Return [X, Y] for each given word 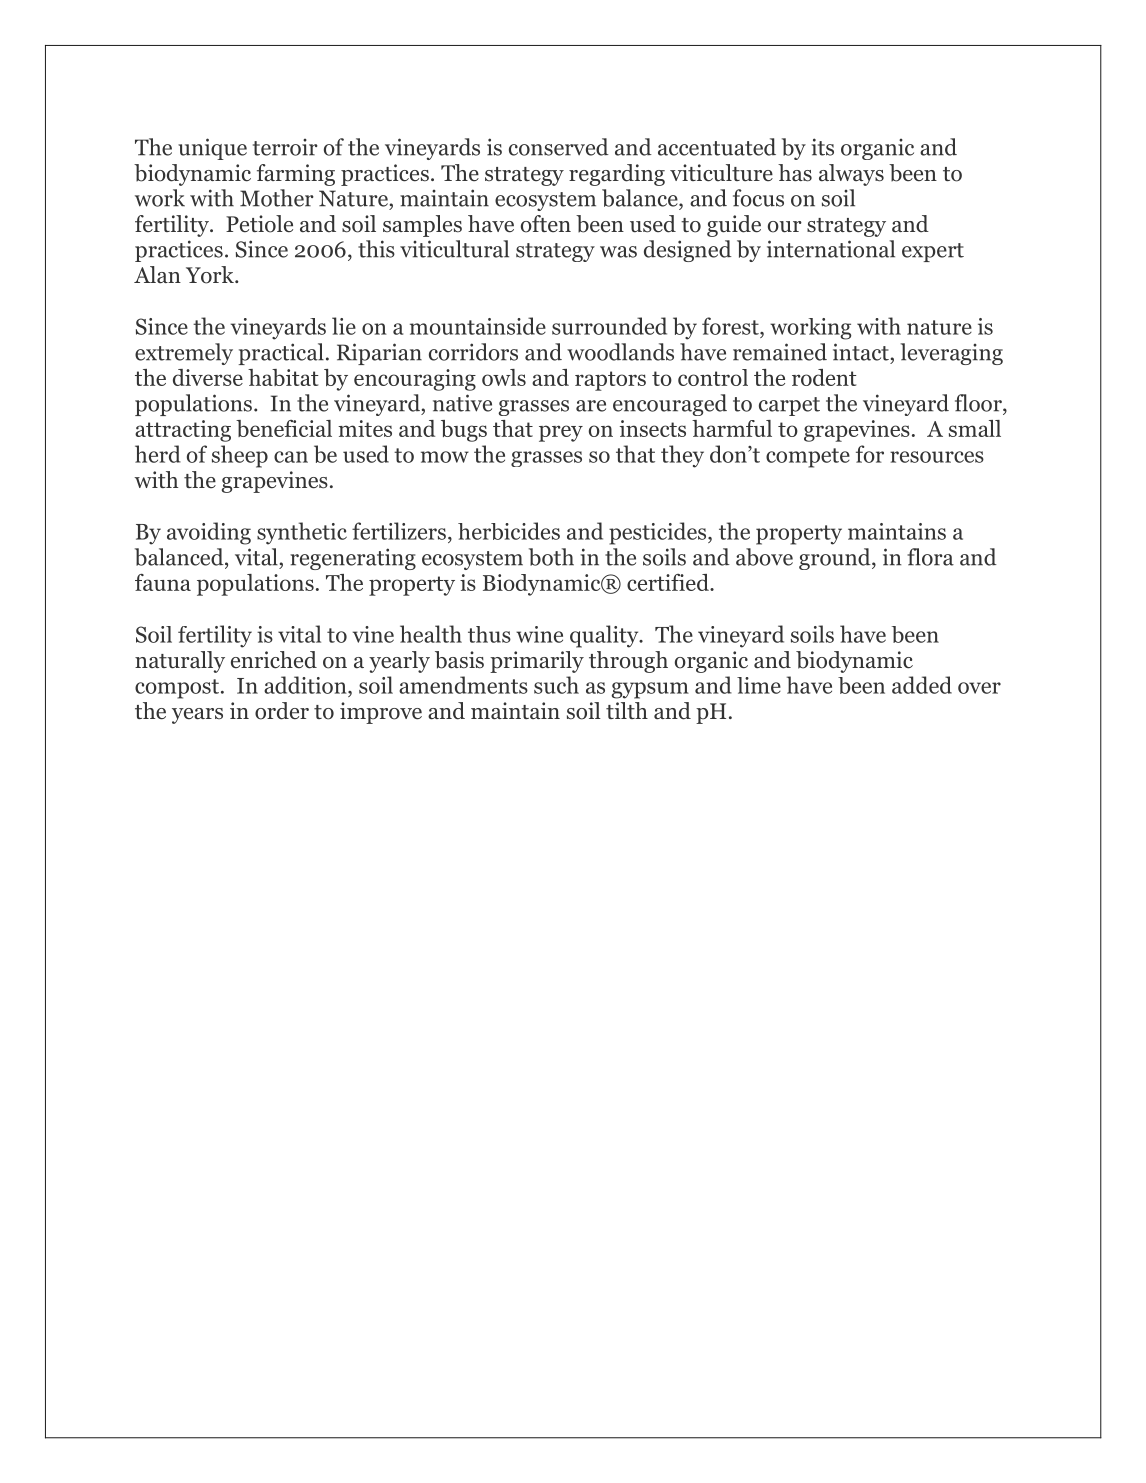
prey [561, 433]
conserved [559, 147]
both [551, 557]
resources [937, 457]
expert [933, 252]
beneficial [284, 428]
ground [836, 559]
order [282, 711]
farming [296, 175]
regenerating [353, 559]
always [851, 175]
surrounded [609, 326]
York [211, 275]
